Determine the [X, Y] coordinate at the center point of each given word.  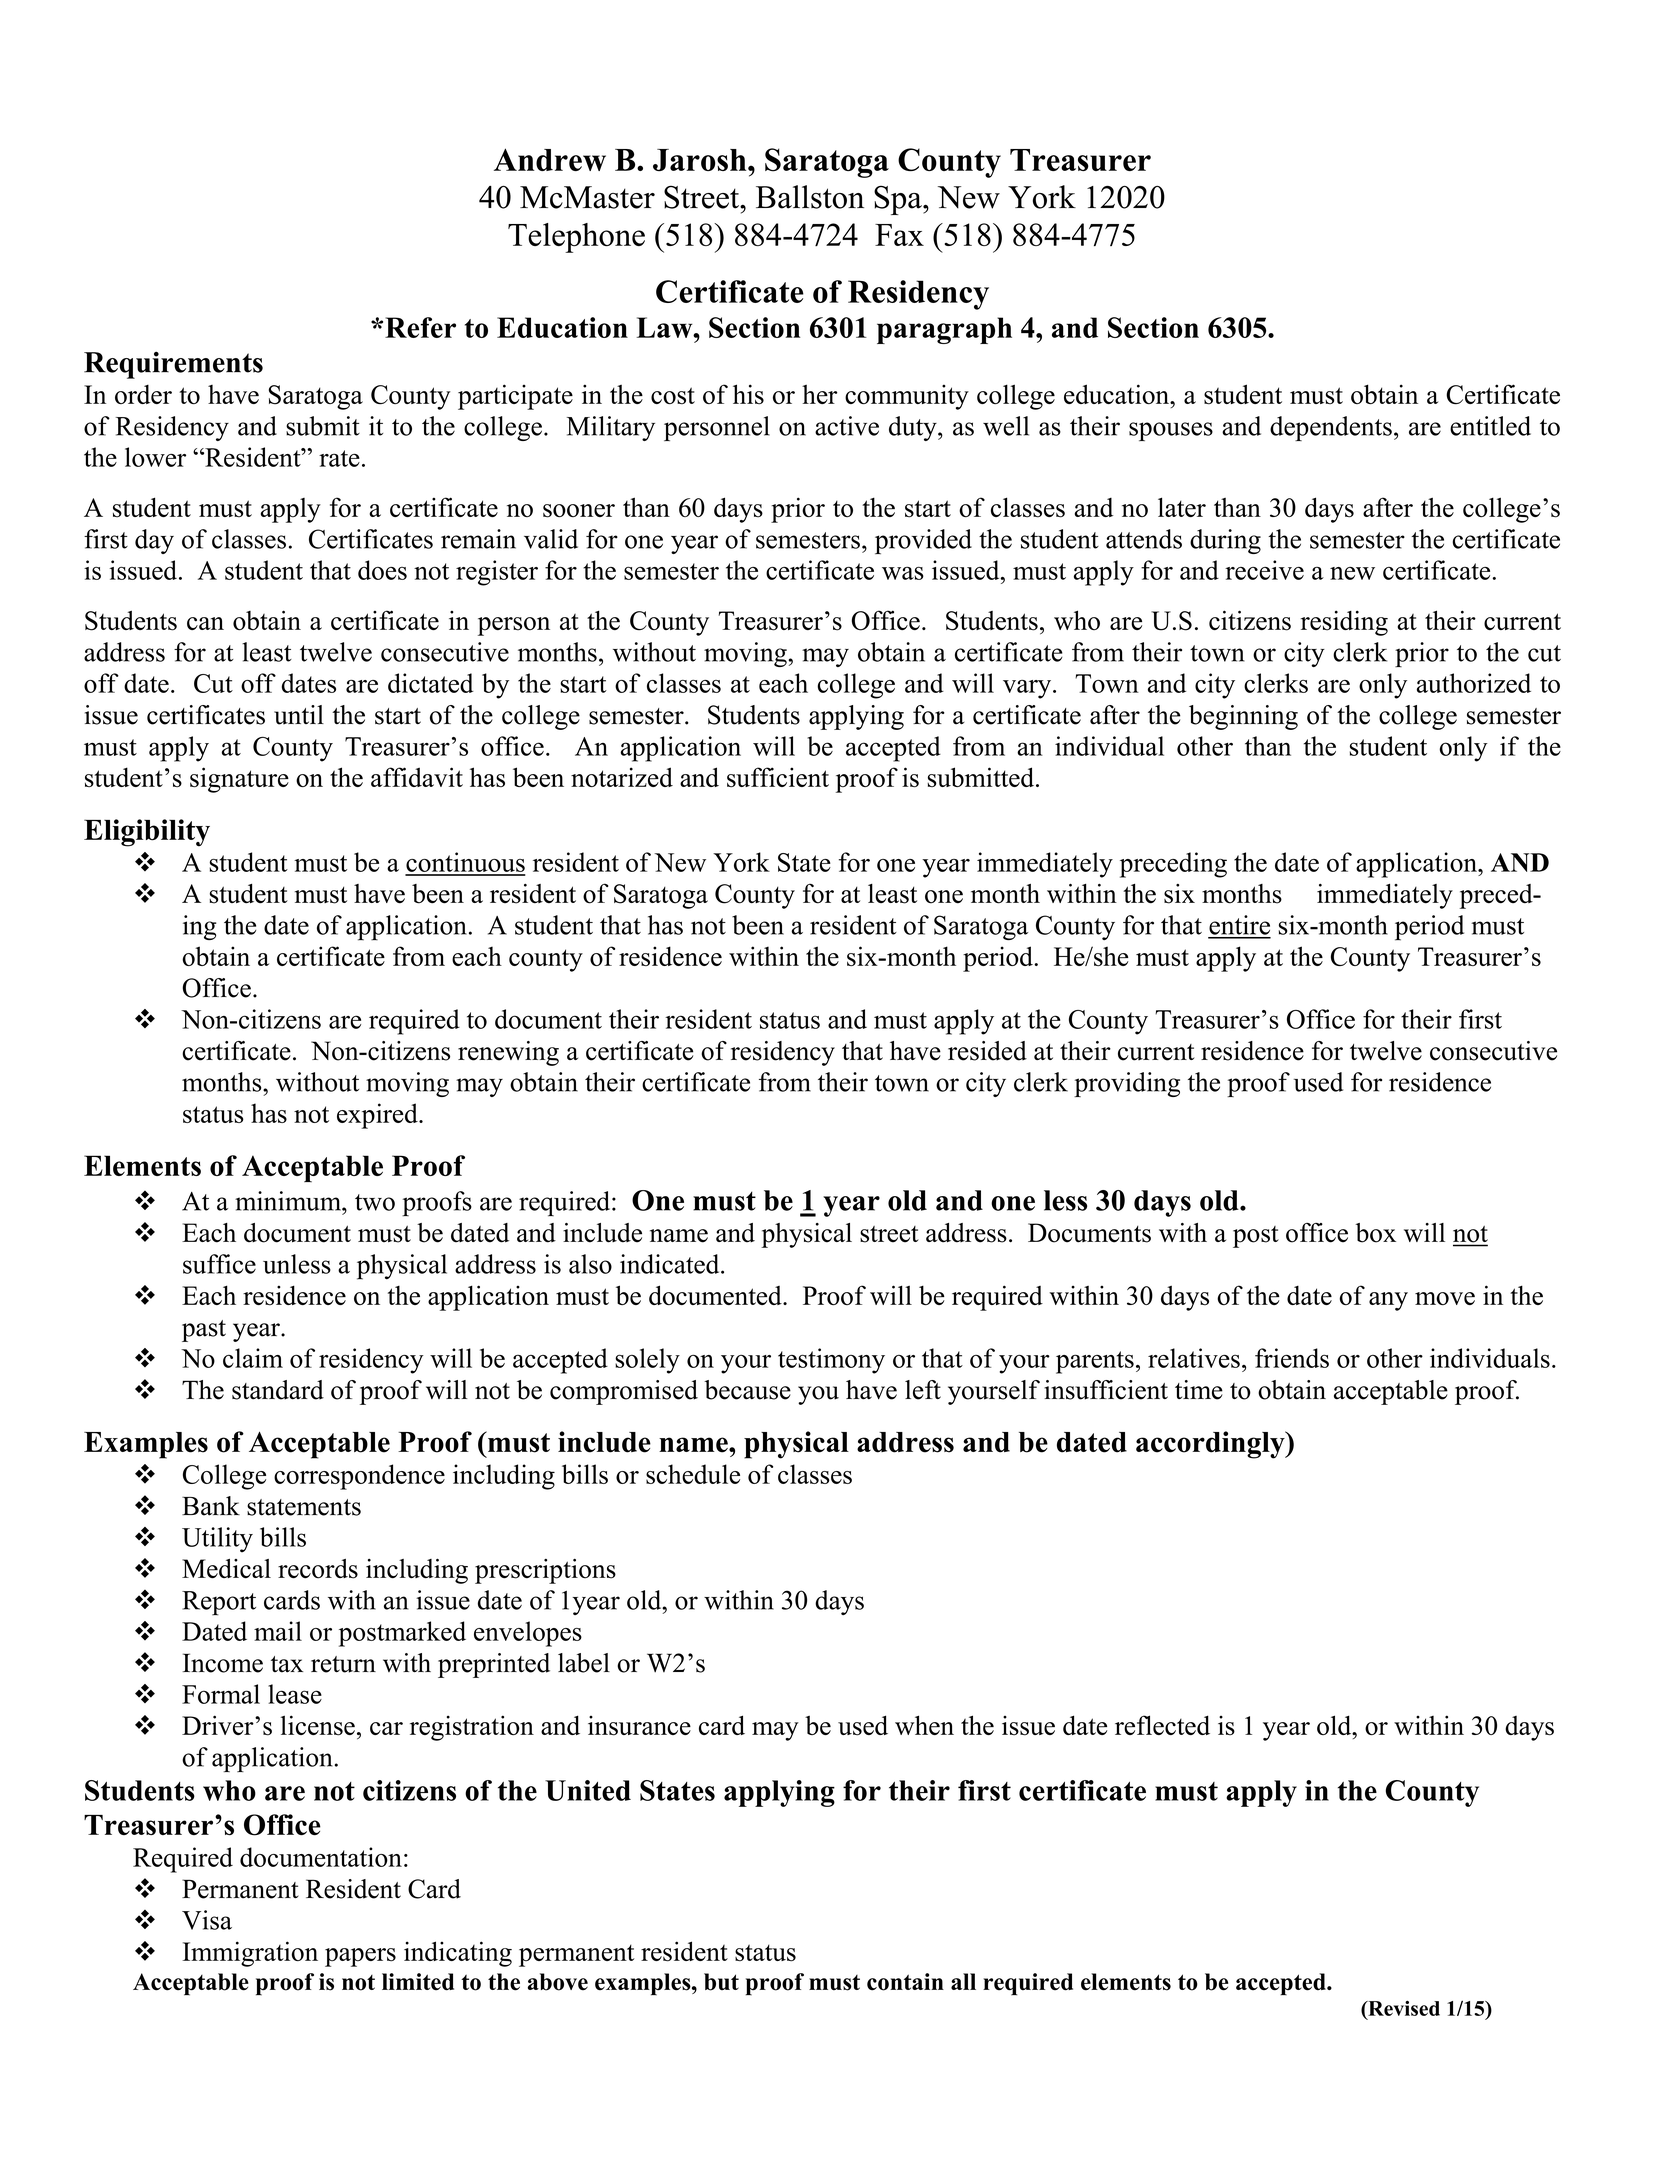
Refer [420, 327]
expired [378, 1116]
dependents [1331, 428]
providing [1127, 1084]
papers [360, 1957]
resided [987, 1051]
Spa [899, 200]
